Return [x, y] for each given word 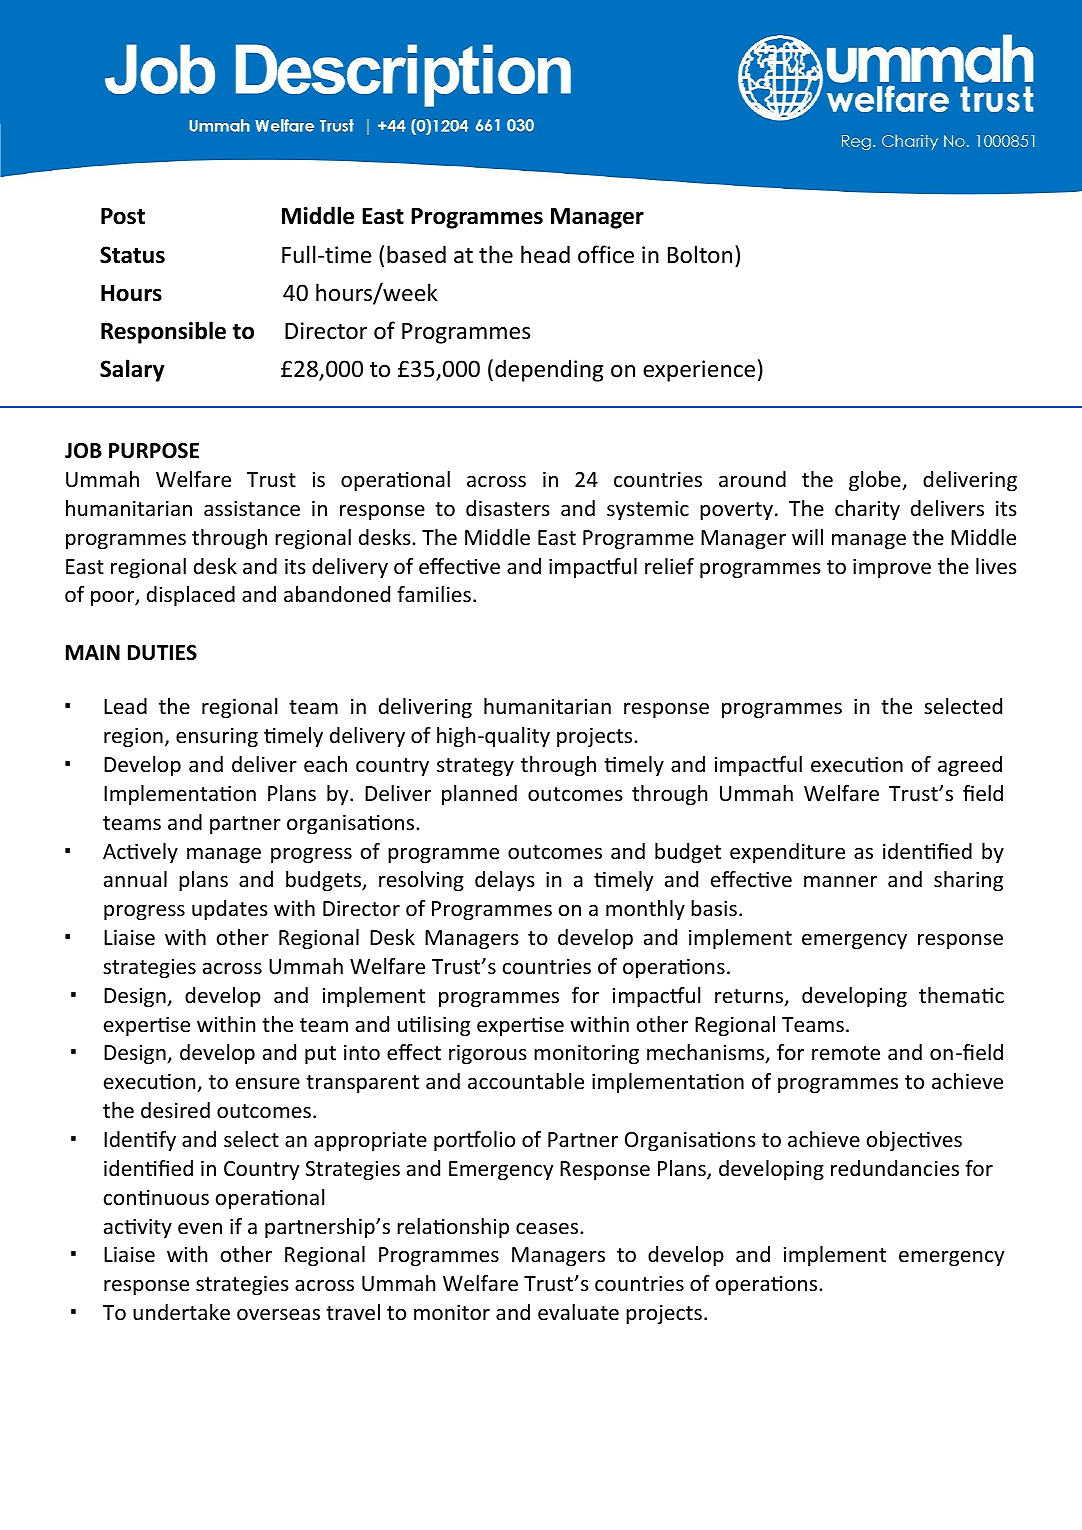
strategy [475, 767]
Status [132, 255]
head [545, 254]
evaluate [578, 1312]
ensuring [217, 737]
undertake [181, 1312]
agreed [970, 766]
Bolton [700, 254]
